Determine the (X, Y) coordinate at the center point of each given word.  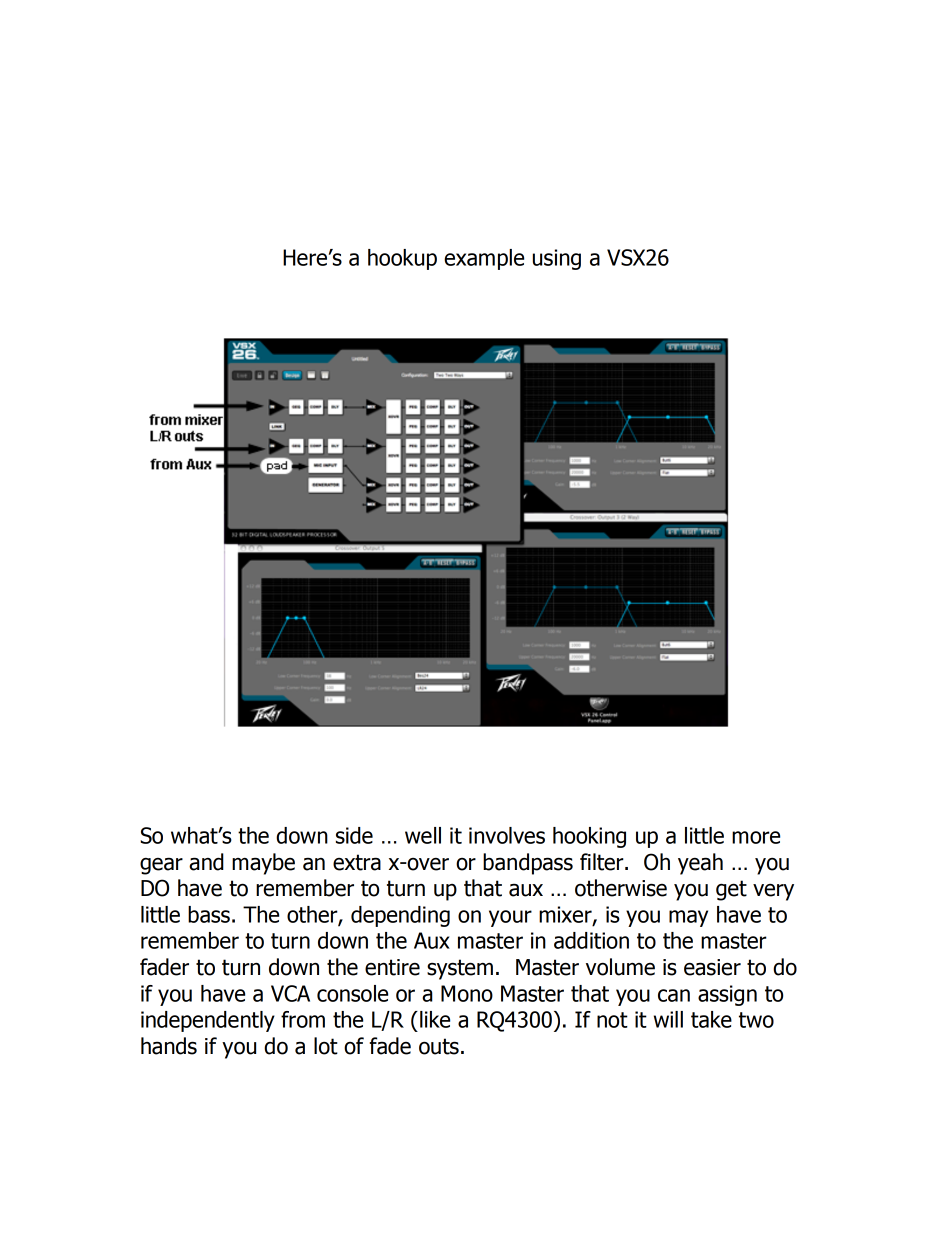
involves (507, 835)
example (484, 259)
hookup (402, 259)
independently (208, 1021)
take (711, 1019)
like (435, 1019)
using (557, 259)
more (756, 837)
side (354, 835)
